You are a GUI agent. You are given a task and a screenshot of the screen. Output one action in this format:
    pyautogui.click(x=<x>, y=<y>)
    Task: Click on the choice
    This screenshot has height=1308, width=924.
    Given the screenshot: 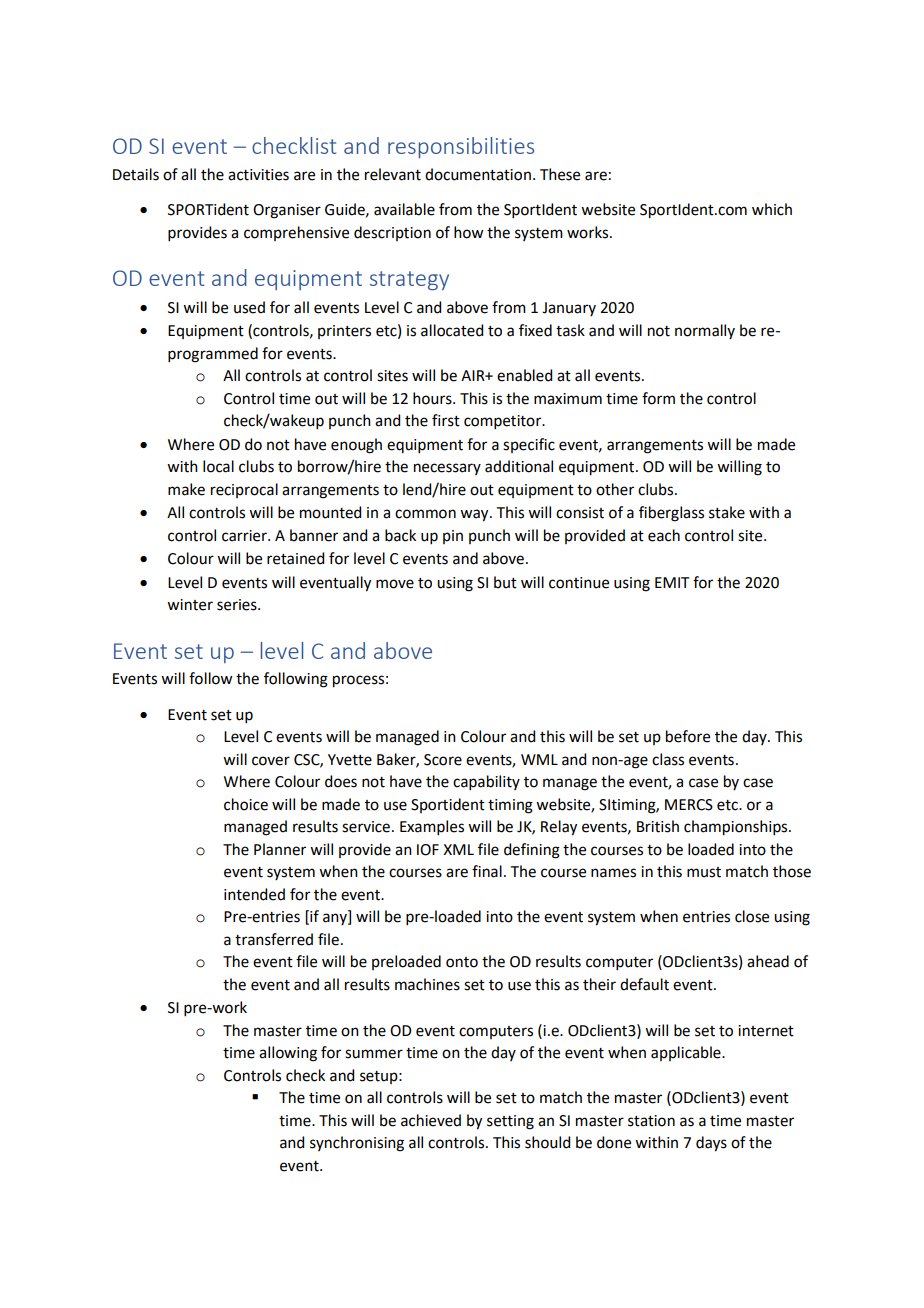 What is the action you would take?
    pyautogui.click(x=246, y=804)
